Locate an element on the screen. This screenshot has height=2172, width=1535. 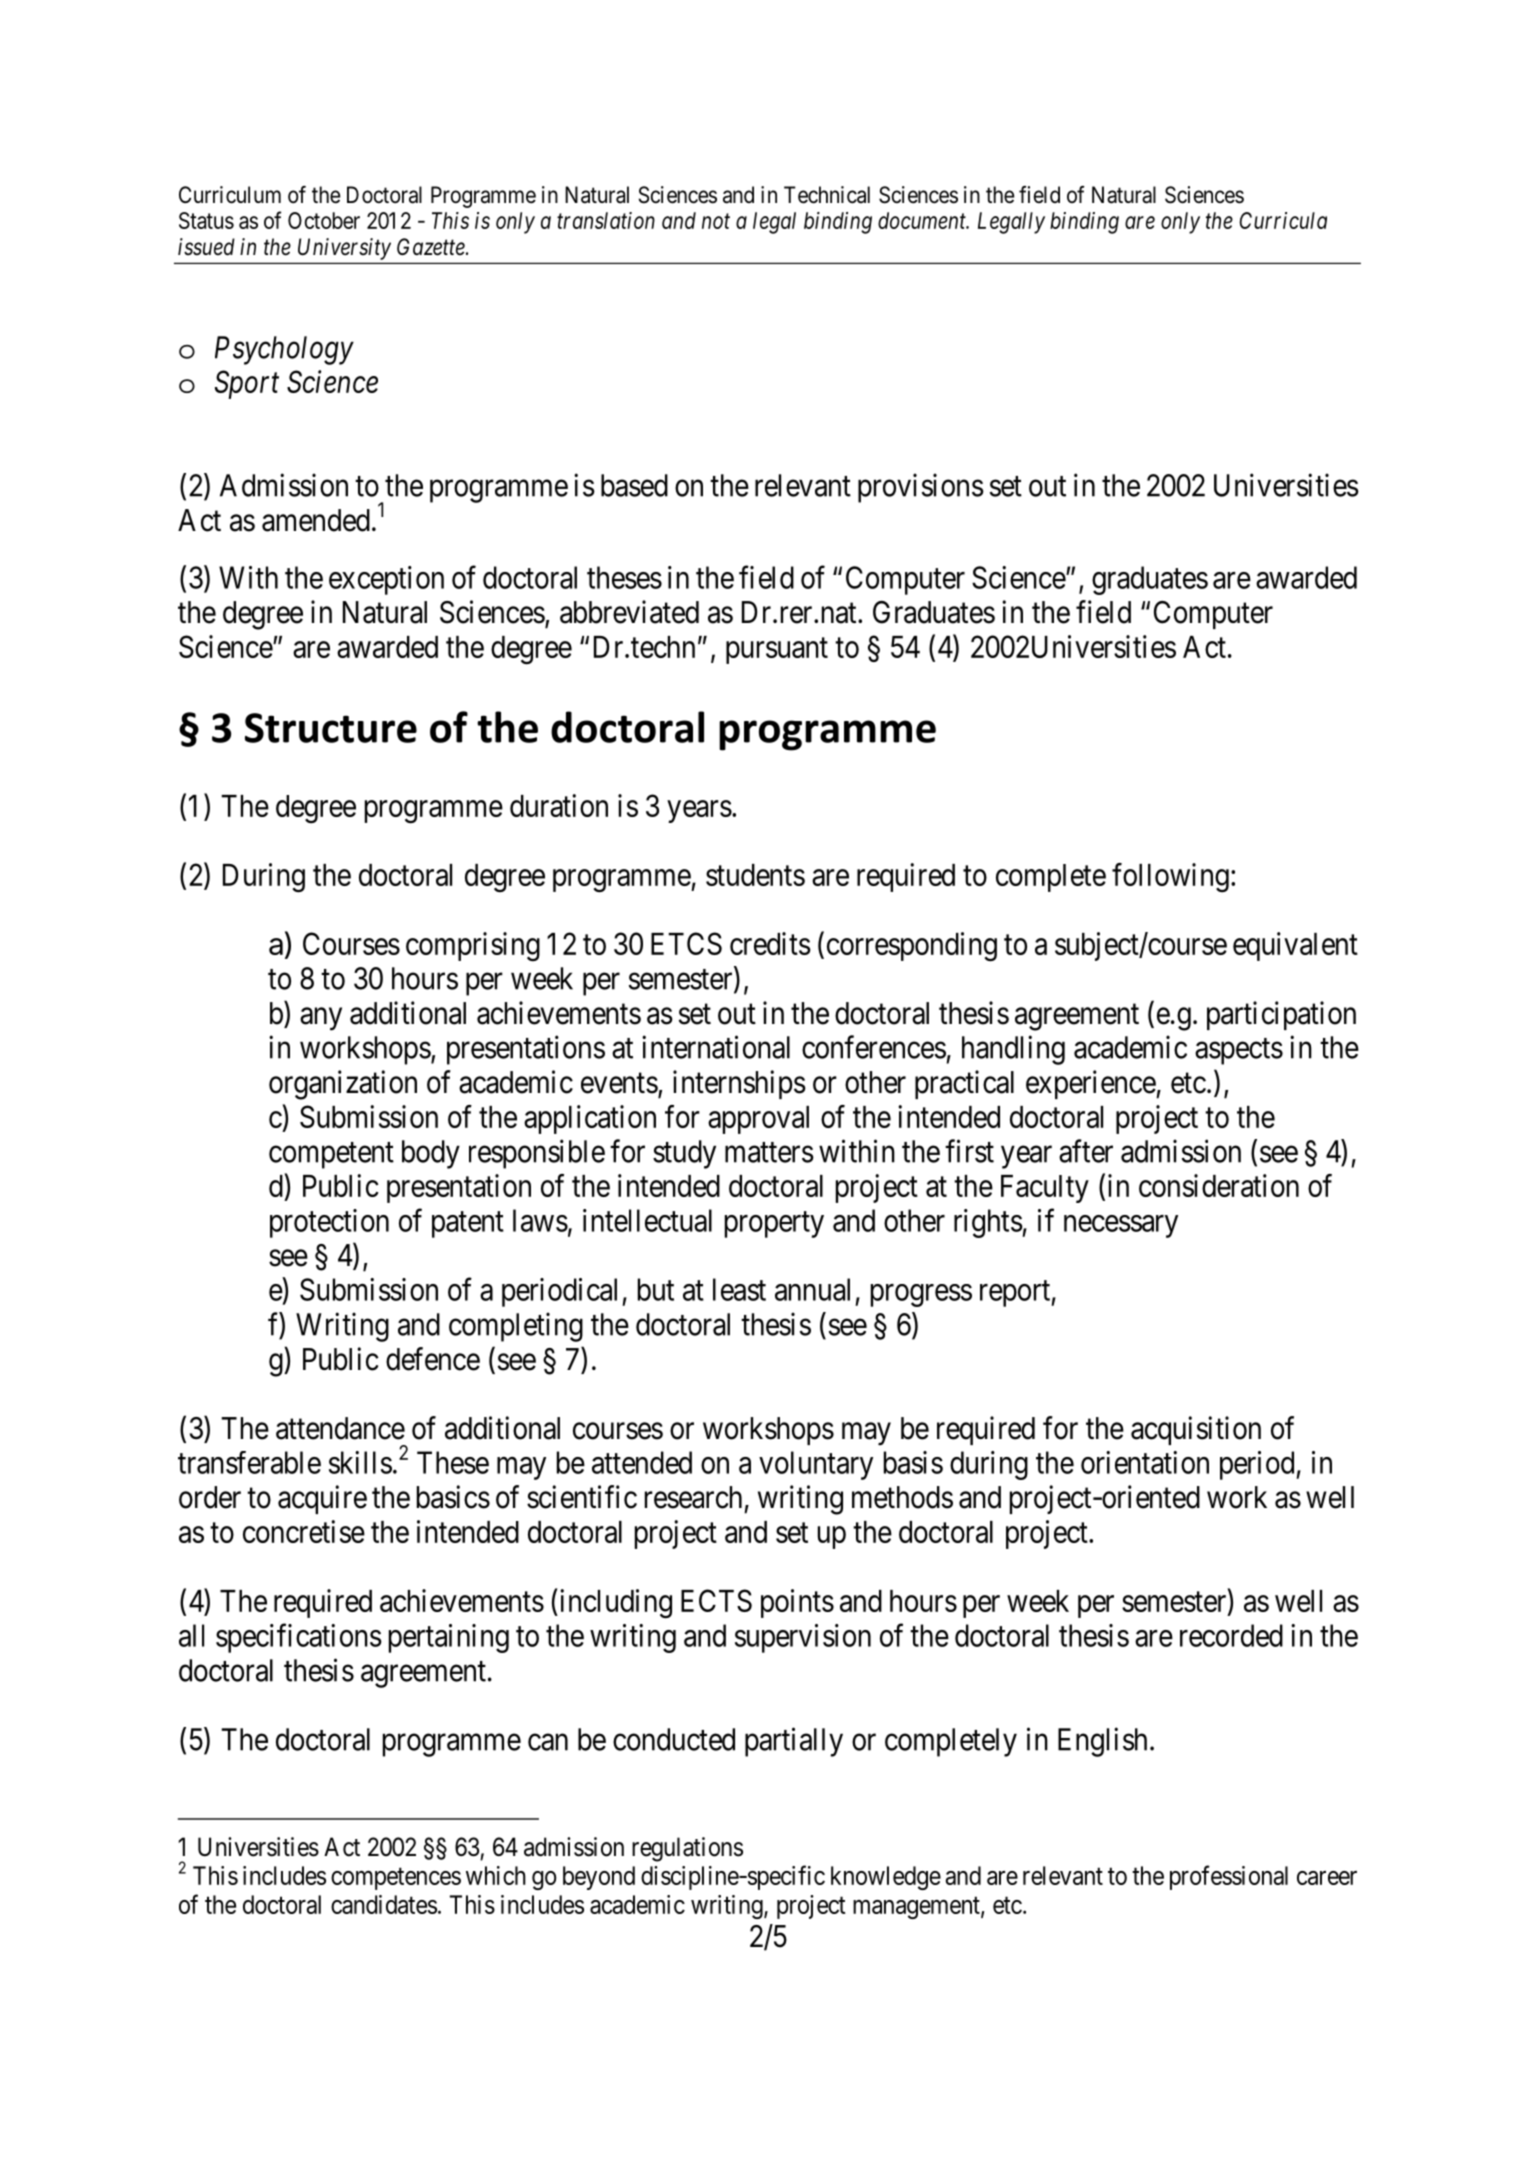
not is located at coordinates (716, 221).
